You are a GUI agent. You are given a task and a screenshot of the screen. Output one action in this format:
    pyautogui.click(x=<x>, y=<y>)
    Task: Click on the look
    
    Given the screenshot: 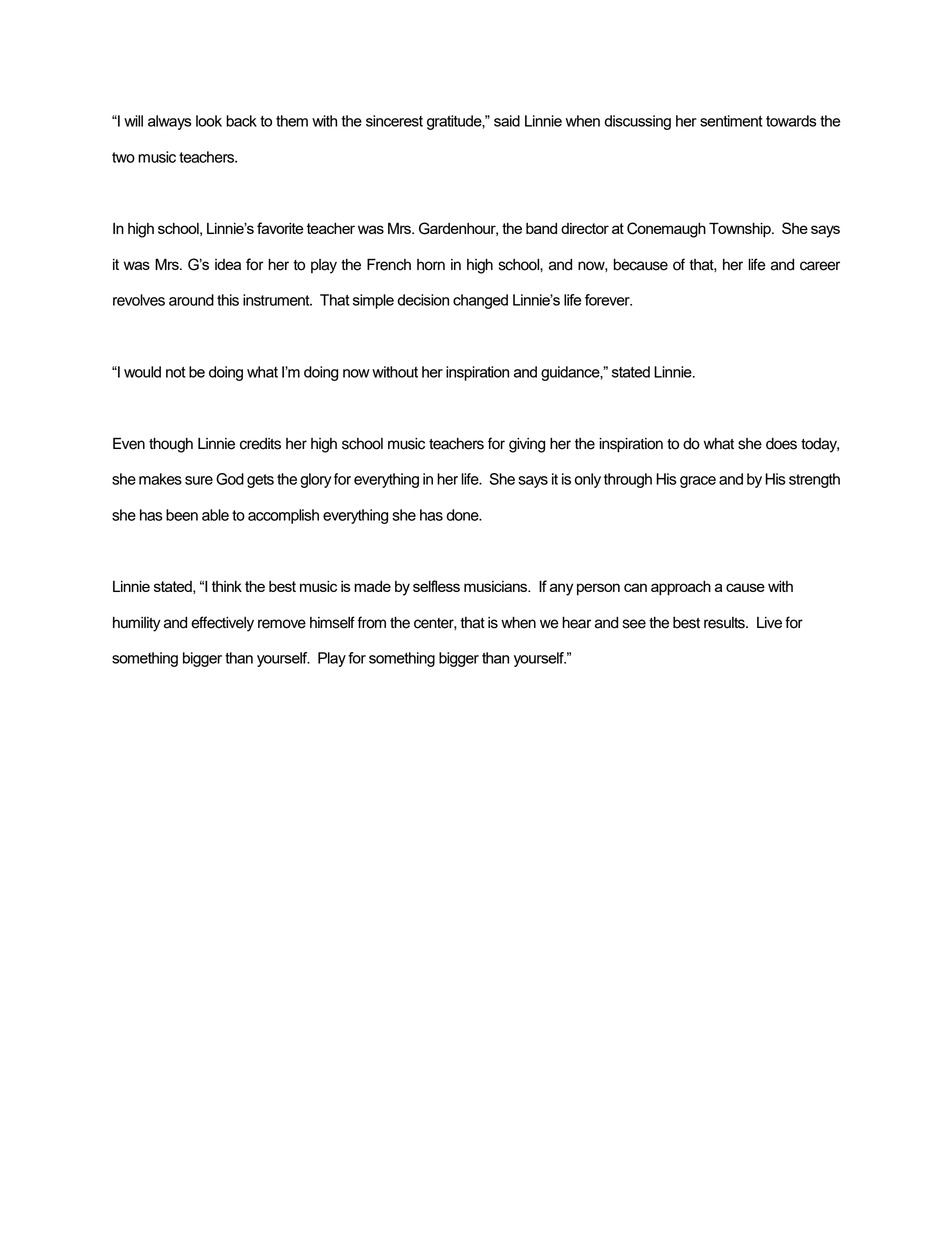 What is the action you would take?
    pyautogui.click(x=209, y=121)
